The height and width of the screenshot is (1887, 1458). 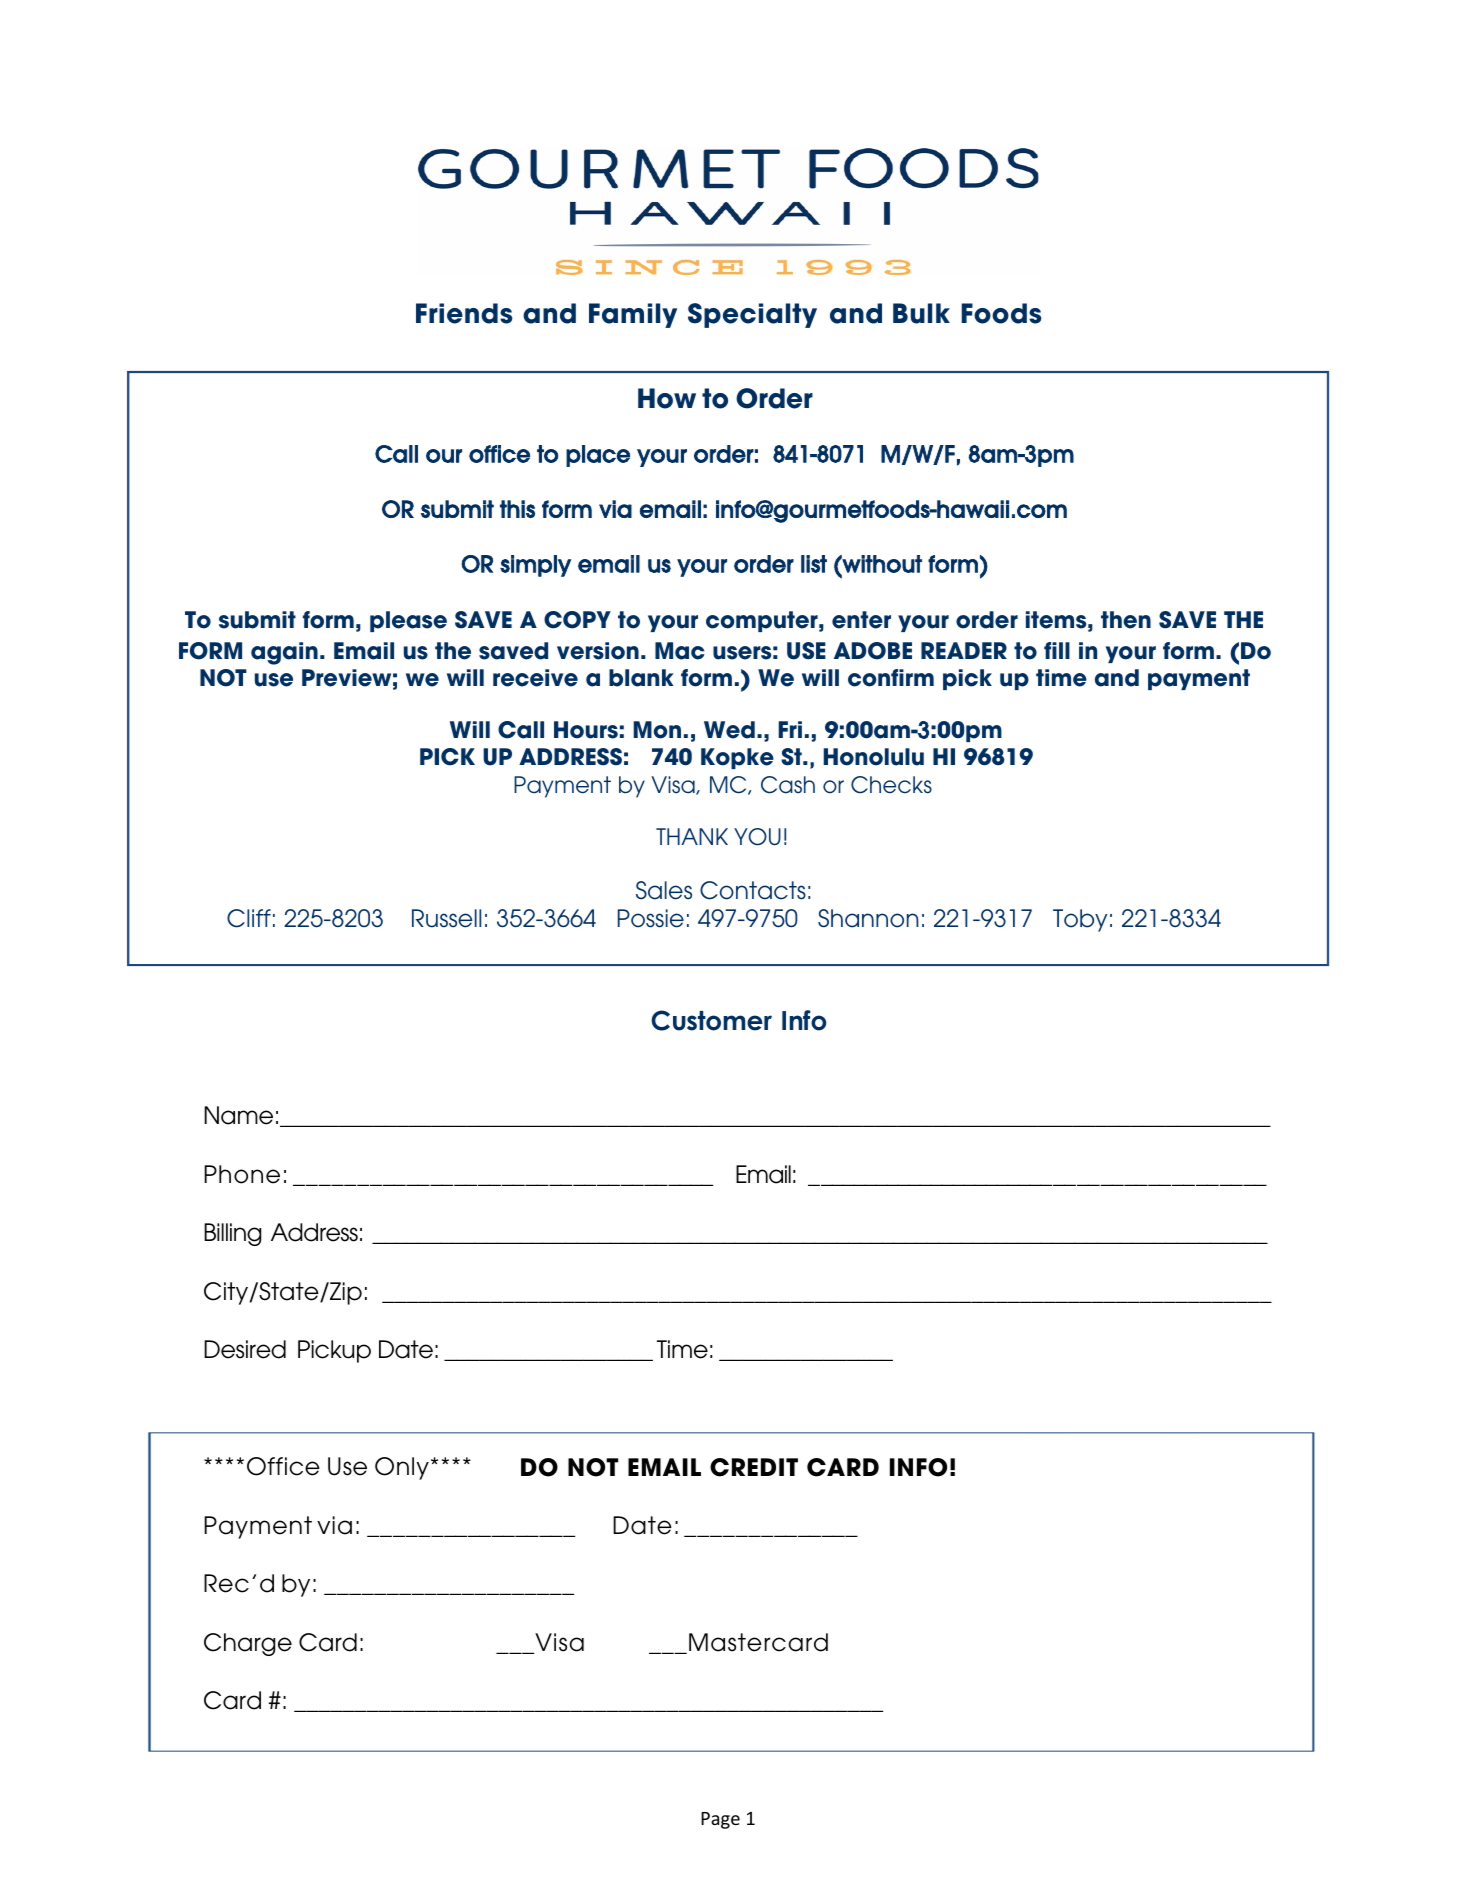 I want to click on Customer, so click(x=711, y=1020).
